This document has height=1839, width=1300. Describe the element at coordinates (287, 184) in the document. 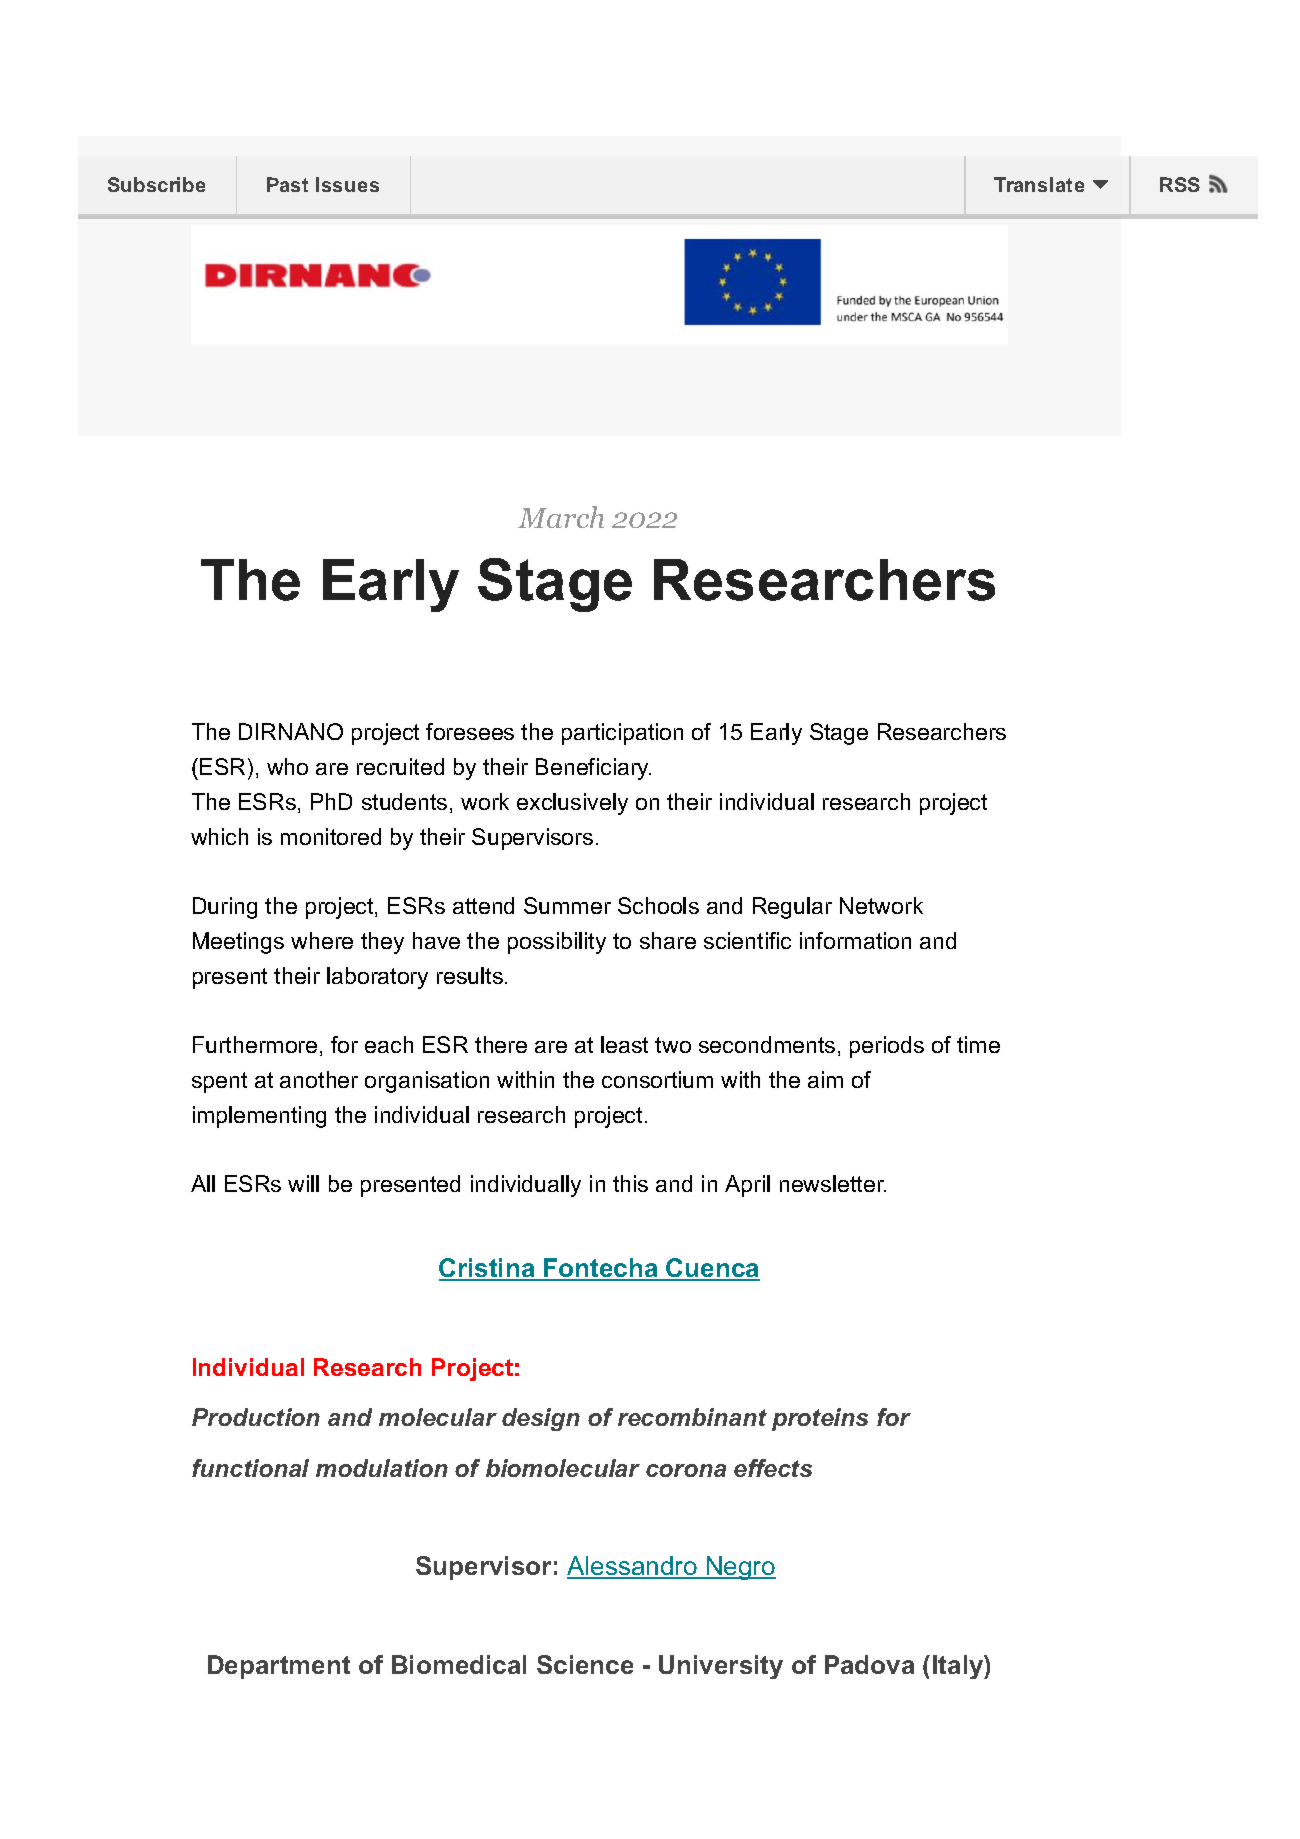

I see `Past` at that location.
